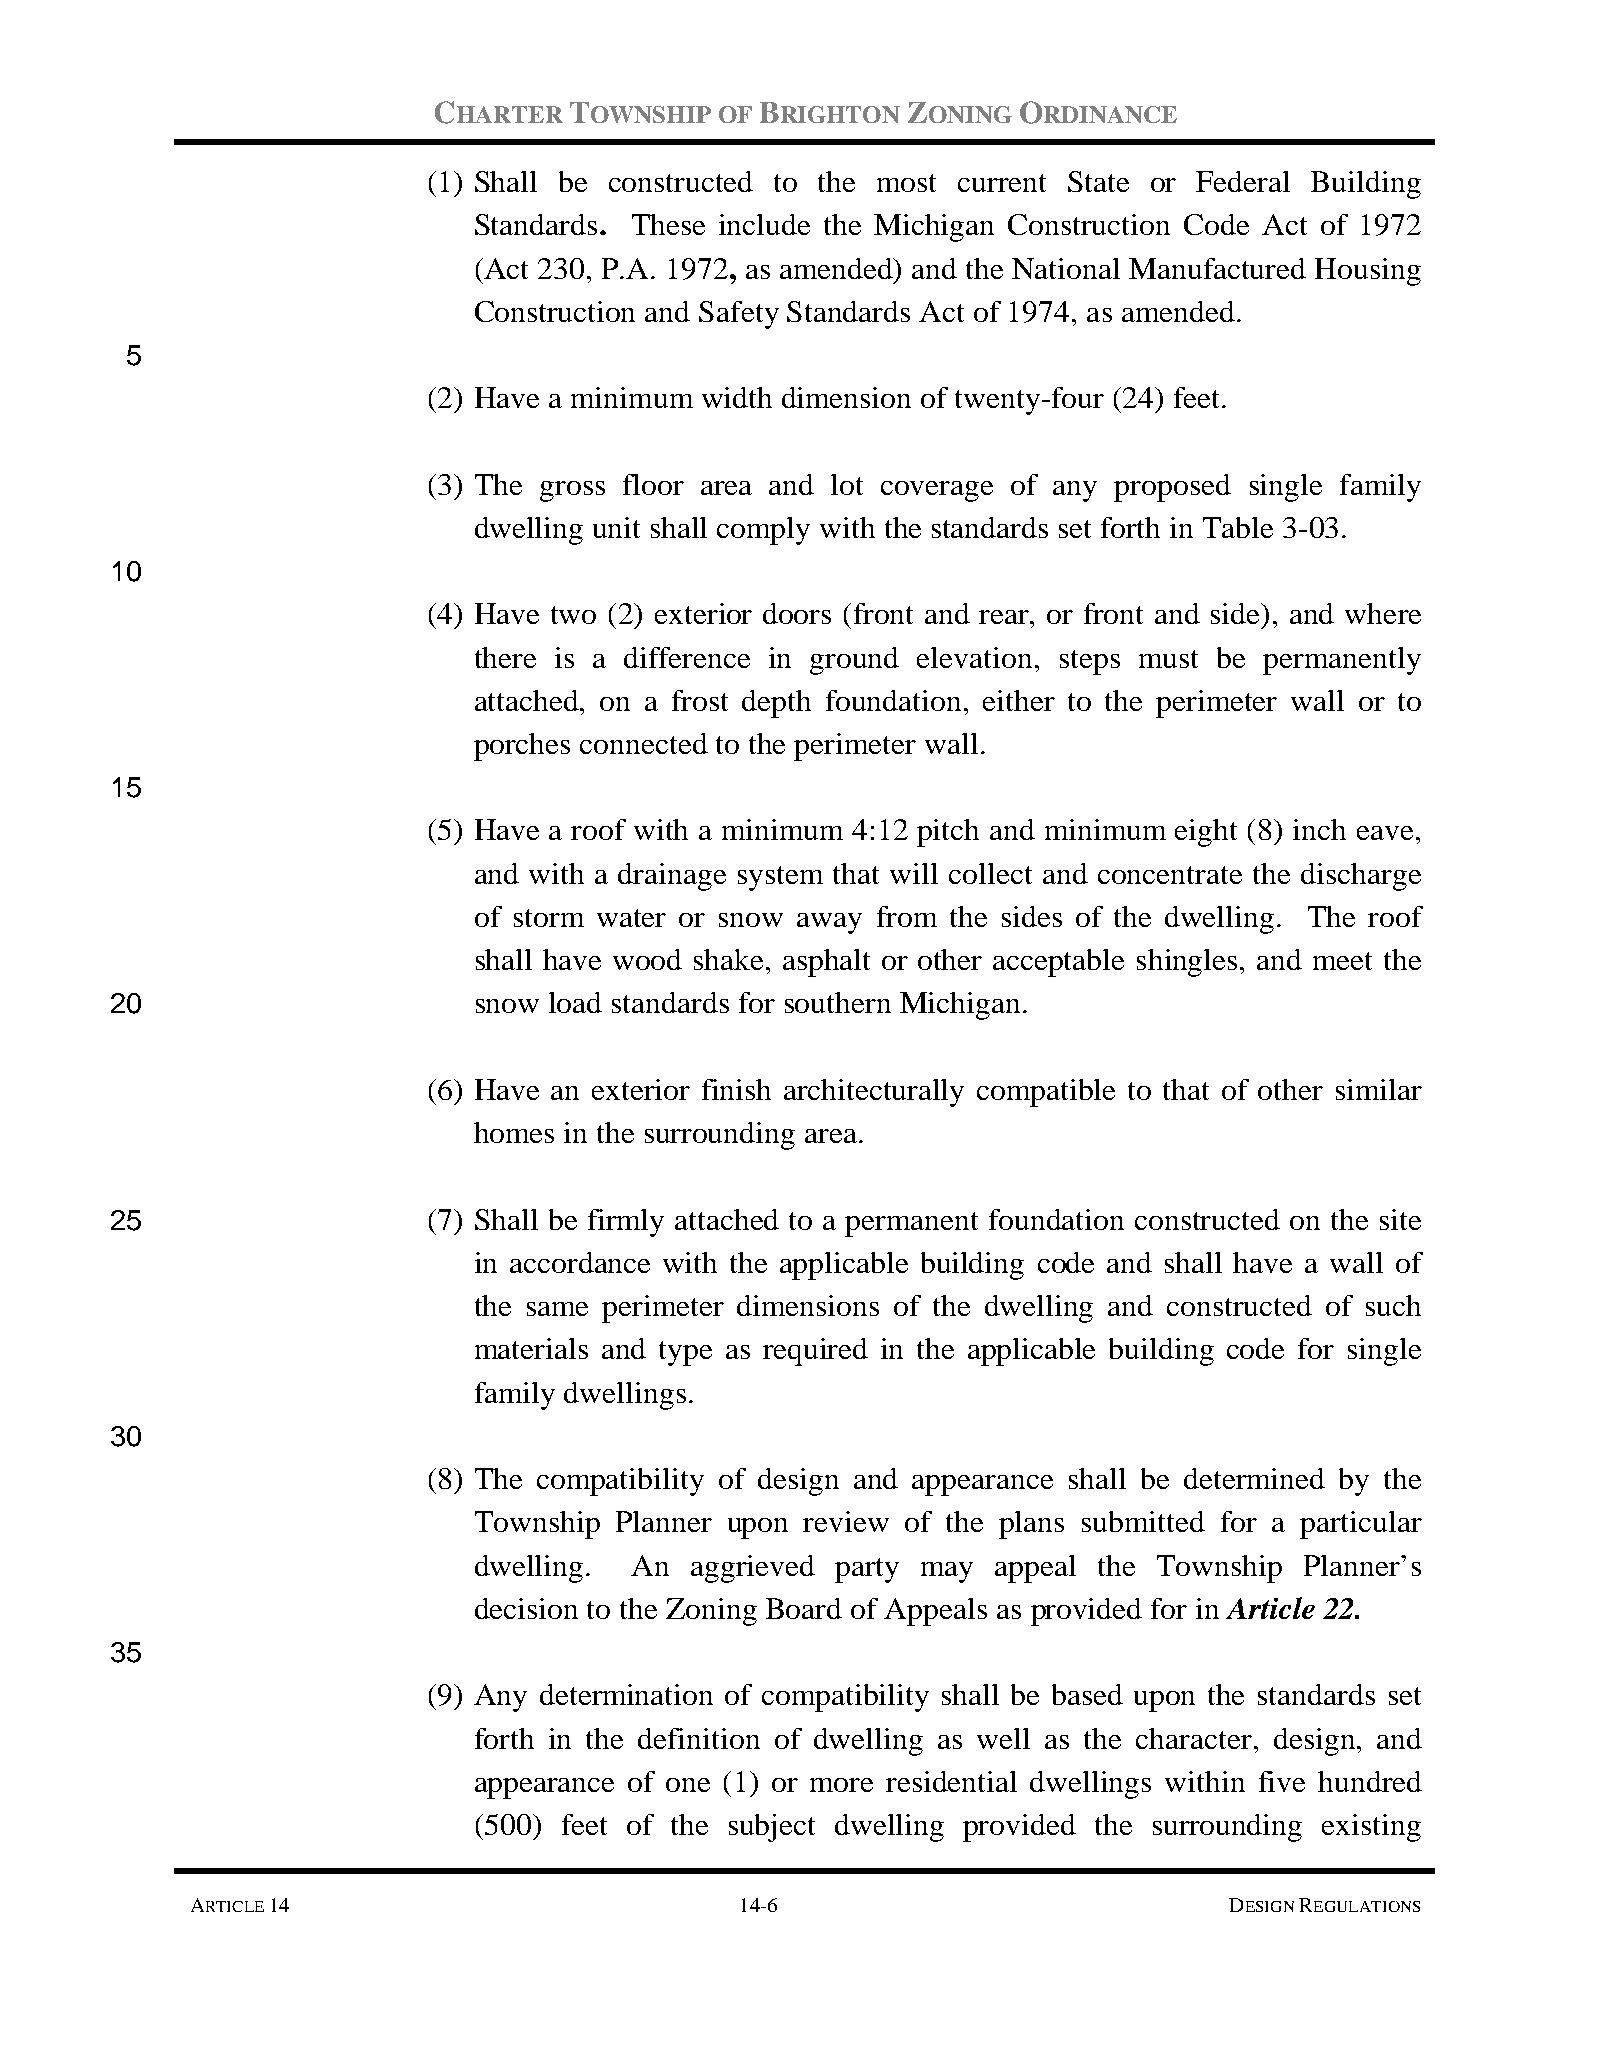 This screenshot has width=1598, height=2068. I want to click on connected, so click(644, 743).
